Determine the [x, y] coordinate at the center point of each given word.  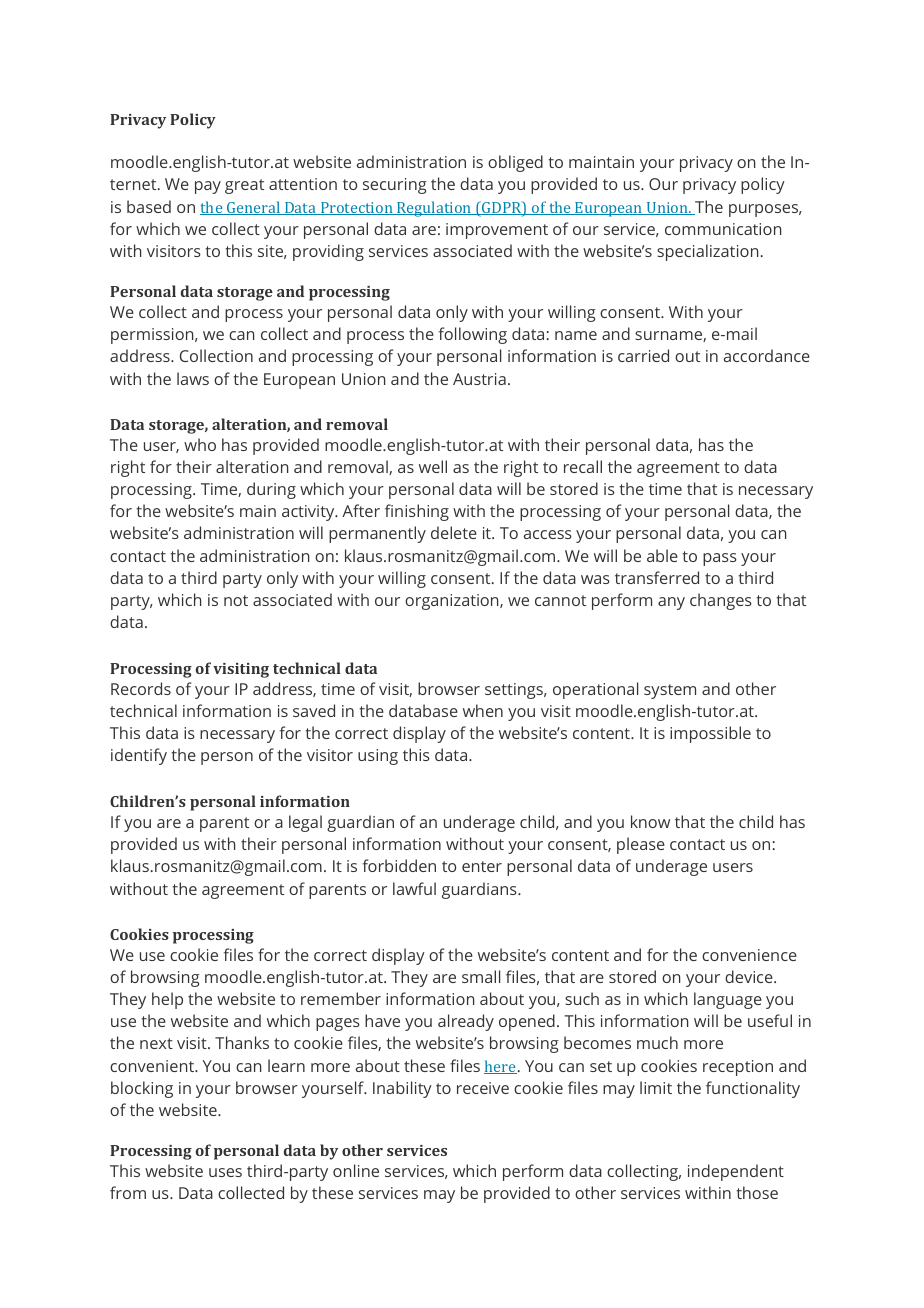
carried [643, 355]
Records [141, 688]
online [356, 1170]
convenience [749, 955]
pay [208, 187]
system [670, 691]
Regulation [434, 209]
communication [723, 229]
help [167, 1000]
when [483, 710]
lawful [414, 888]
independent [736, 1172]
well [433, 466]
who [200, 444]
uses [225, 1172]
